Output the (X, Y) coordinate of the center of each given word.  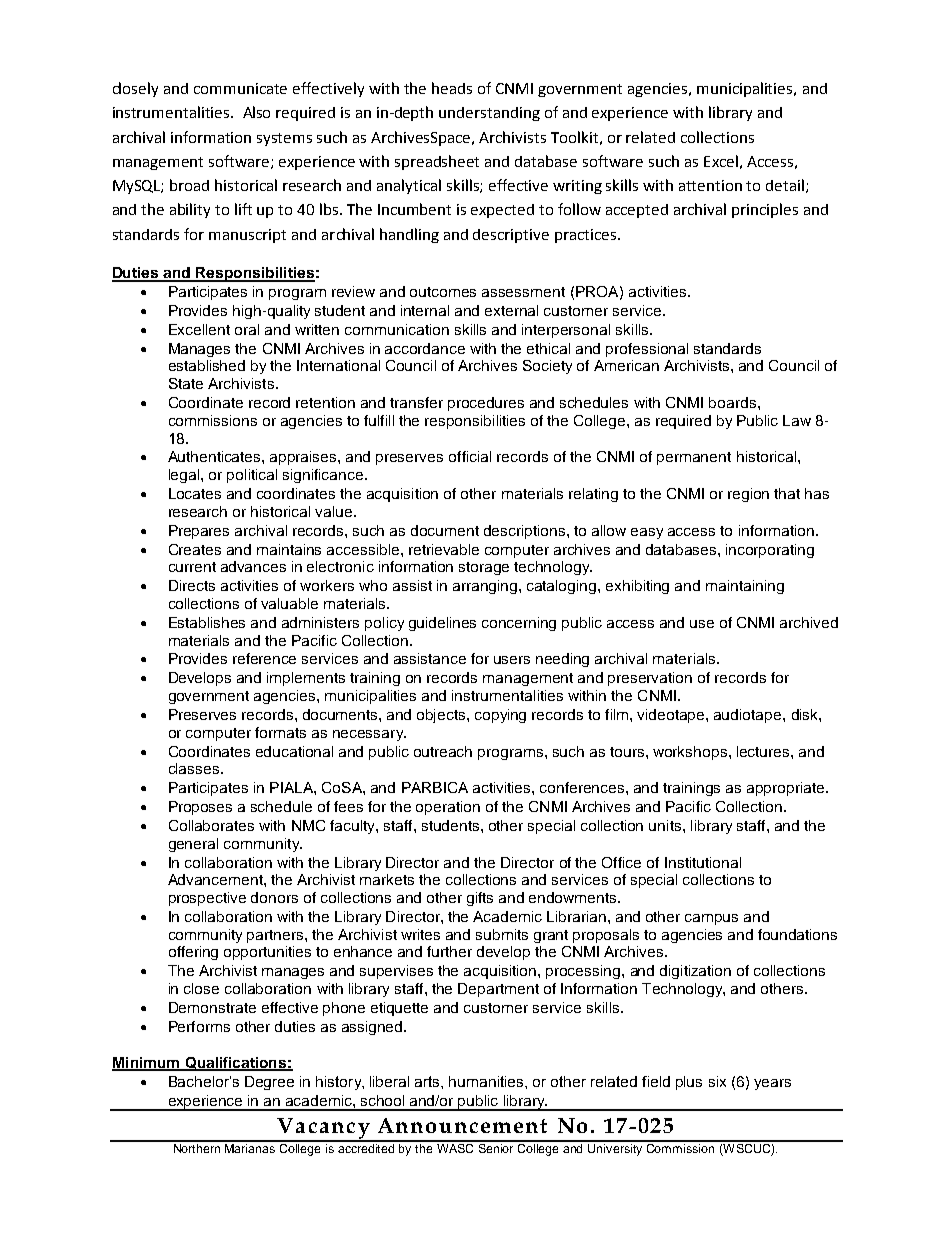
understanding (489, 114)
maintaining (745, 587)
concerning (519, 624)
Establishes (207, 622)
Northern (197, 1147)
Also (256, 112)
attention (710, 185)
